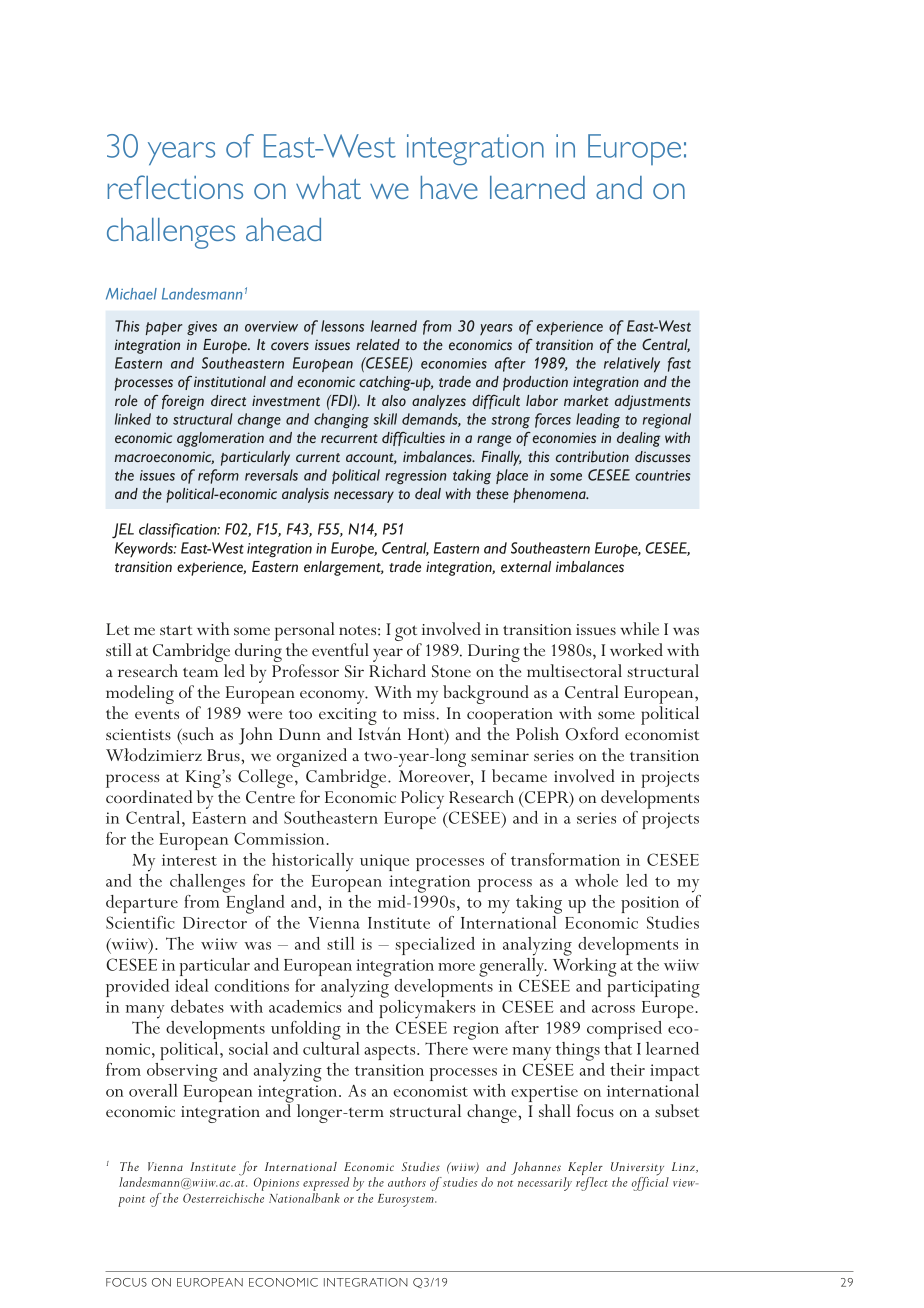 The height and width of the document is (1308, 924). Describe the element at coordinates (283, 229) in the document. I see `ahead` at that location.
